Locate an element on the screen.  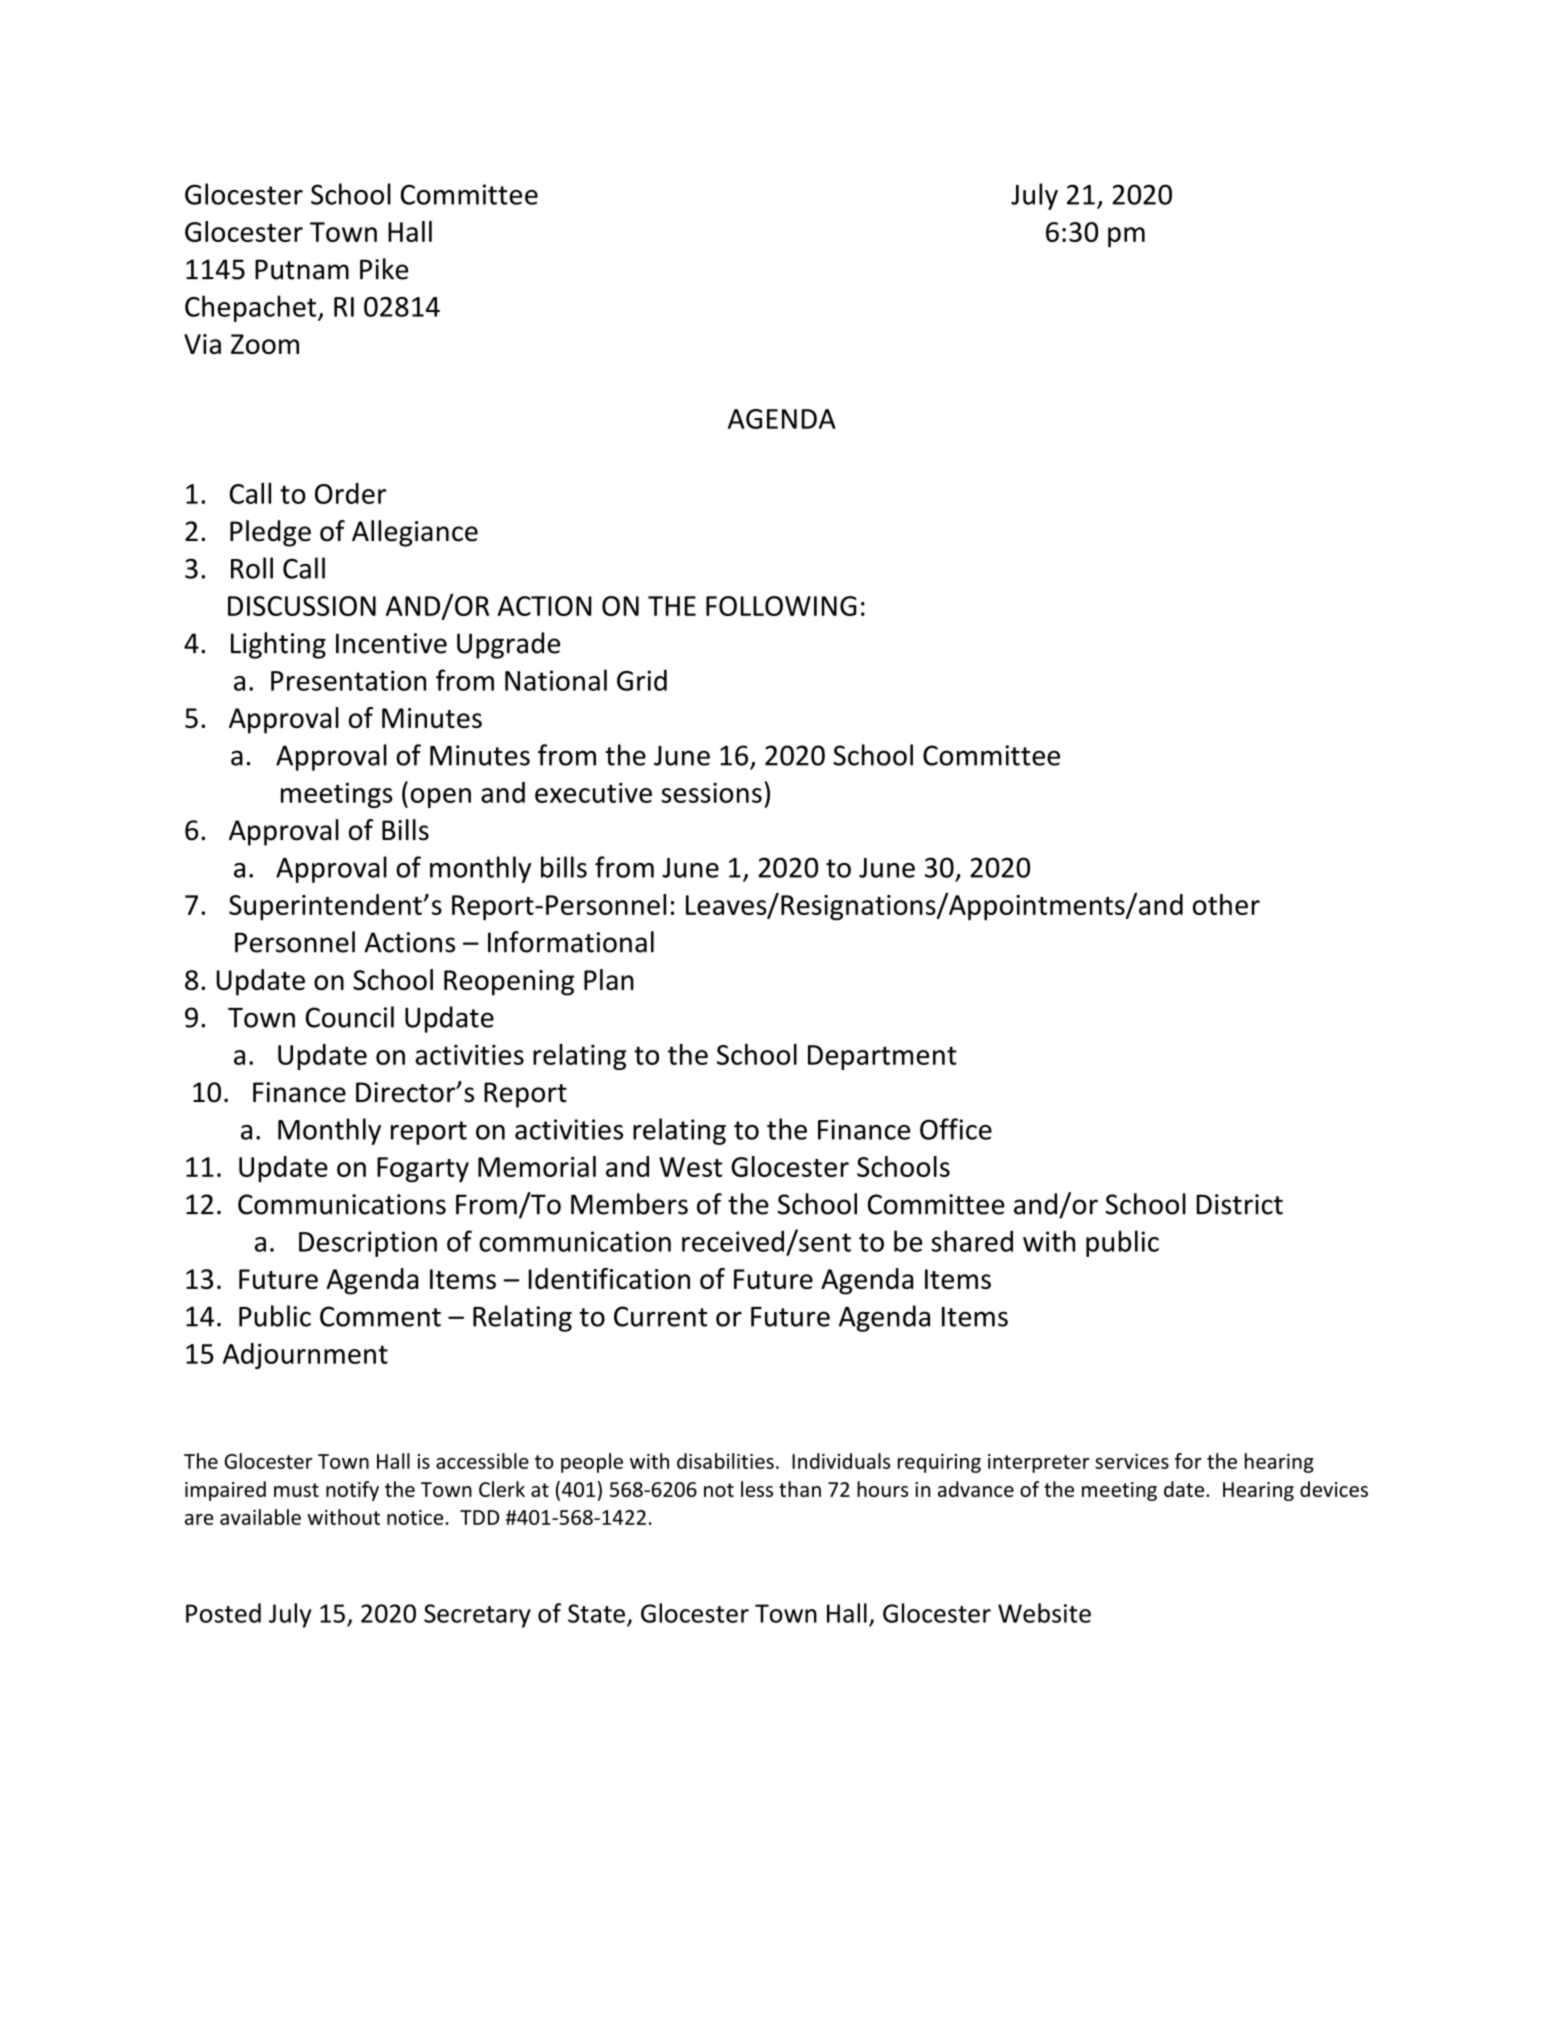
other is located at coordinates (1226, 904).
